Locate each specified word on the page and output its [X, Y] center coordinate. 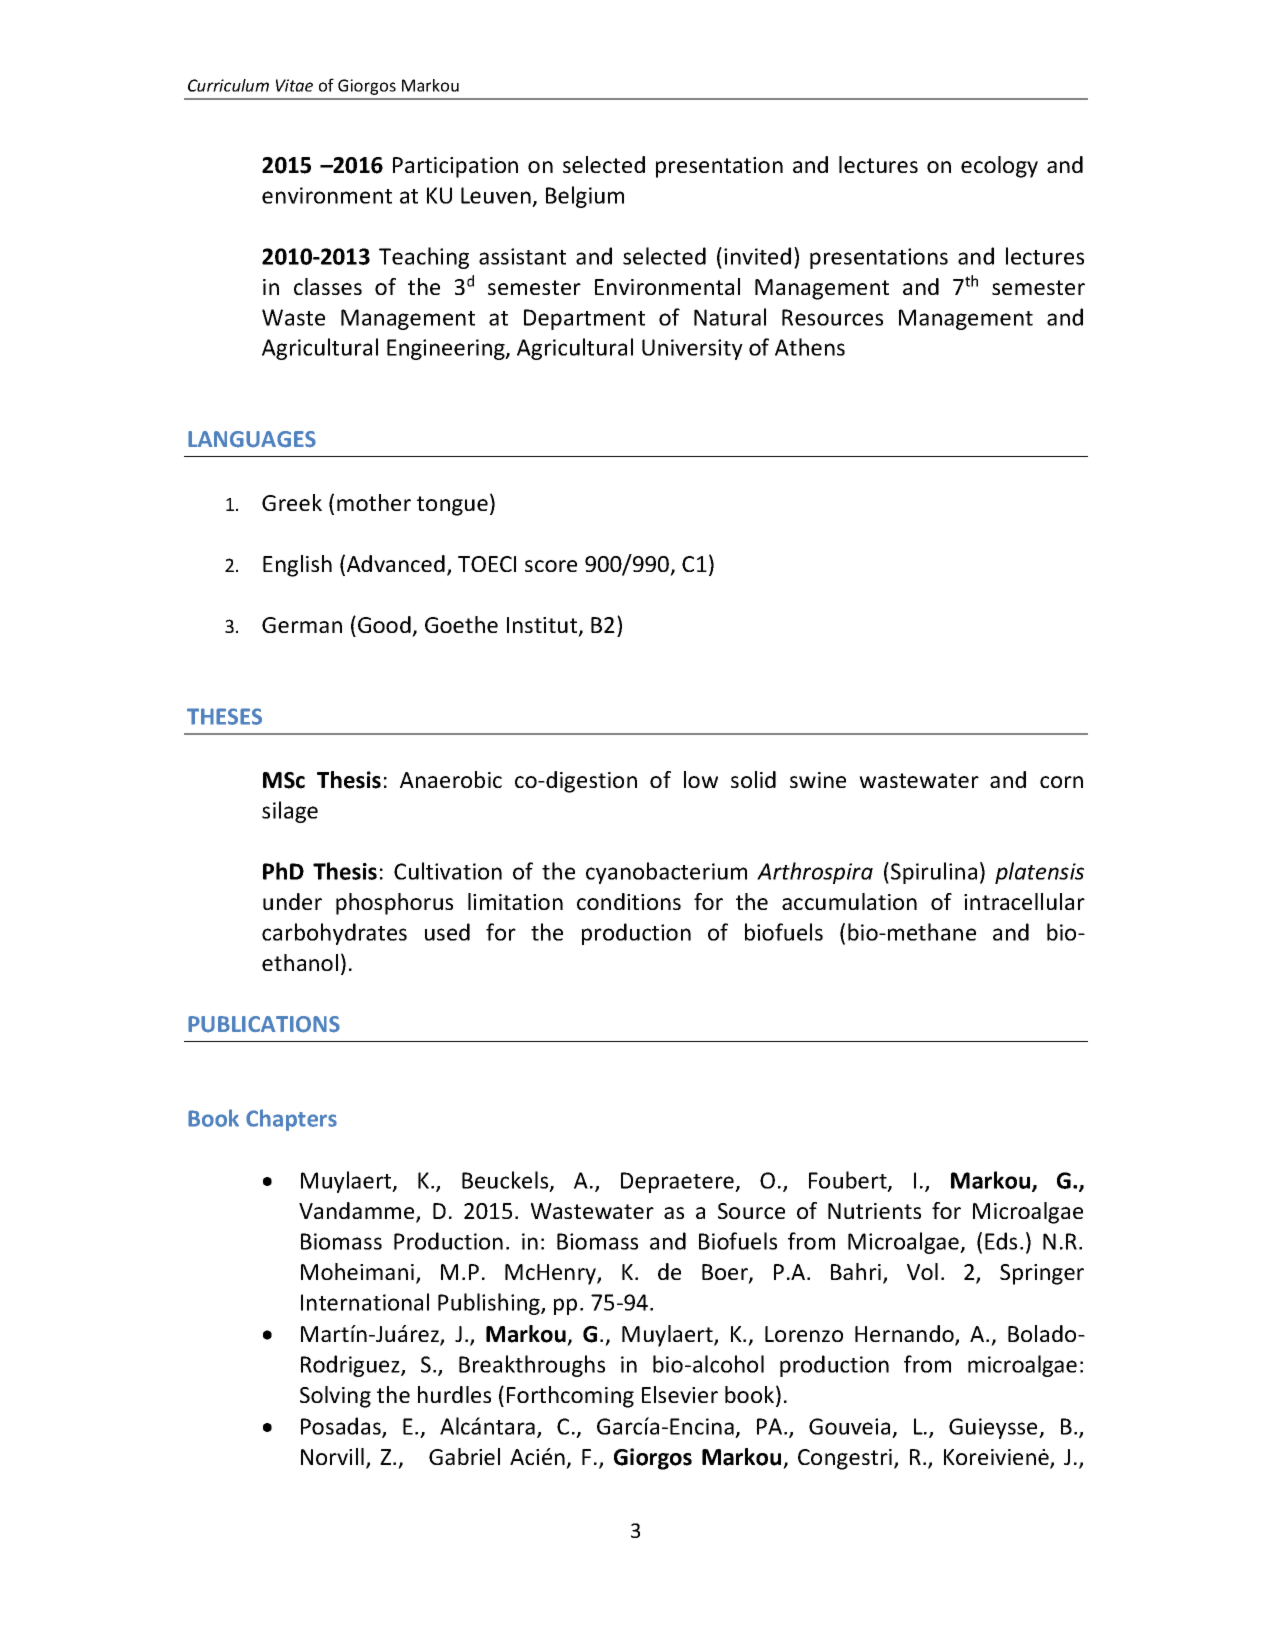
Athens [810, 347]
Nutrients [874, 1211]
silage [290, 812]
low [701, 779]
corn [1061, 782]
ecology [999, 167]
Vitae [294, 85]
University [692, 349]
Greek [292, 502]
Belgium [585, 197]
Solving [335, 1397]
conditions [629, 901]
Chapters [291, 1120]
